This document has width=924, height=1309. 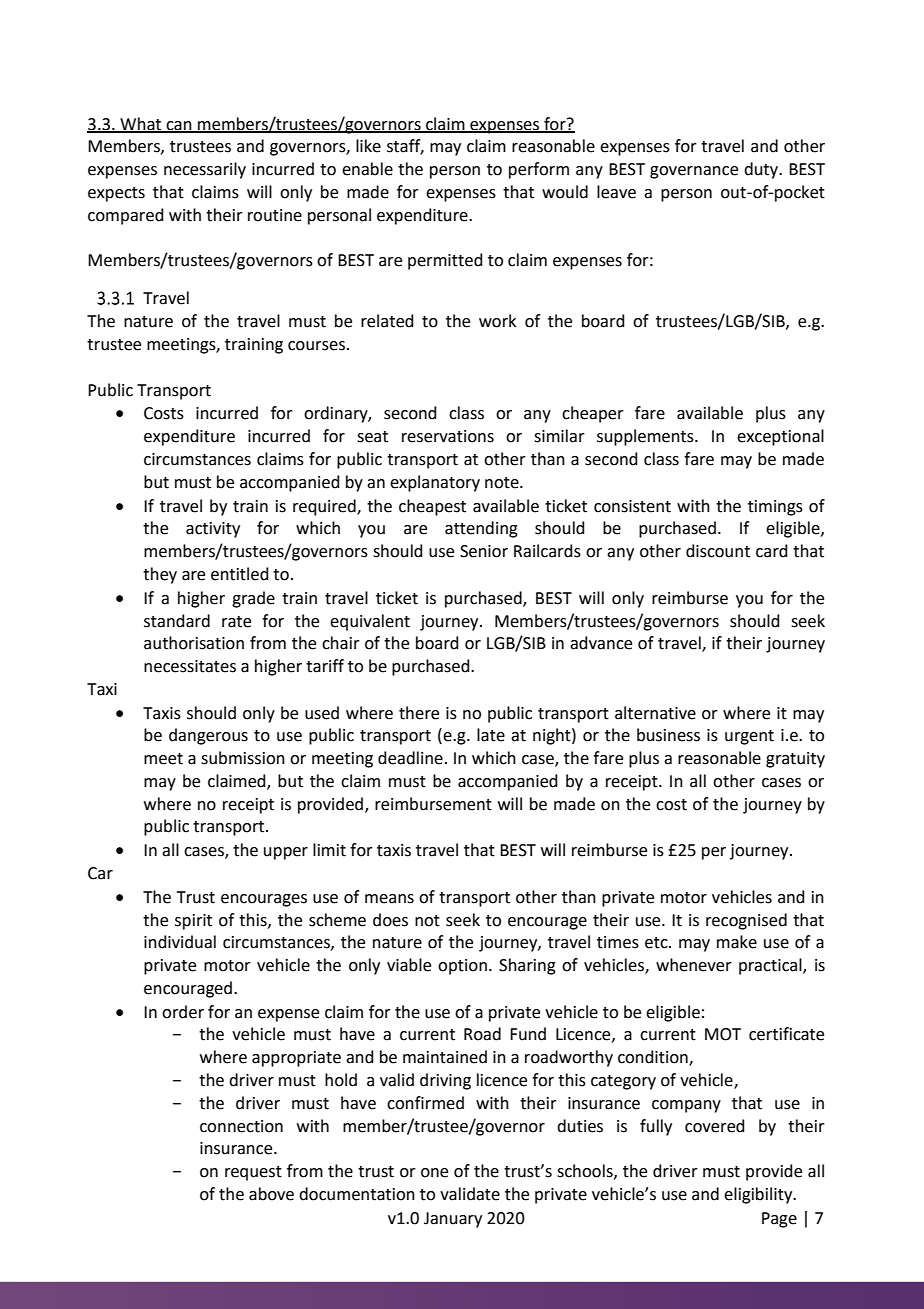 I want to click on perform, so click(x=539, y=170).
